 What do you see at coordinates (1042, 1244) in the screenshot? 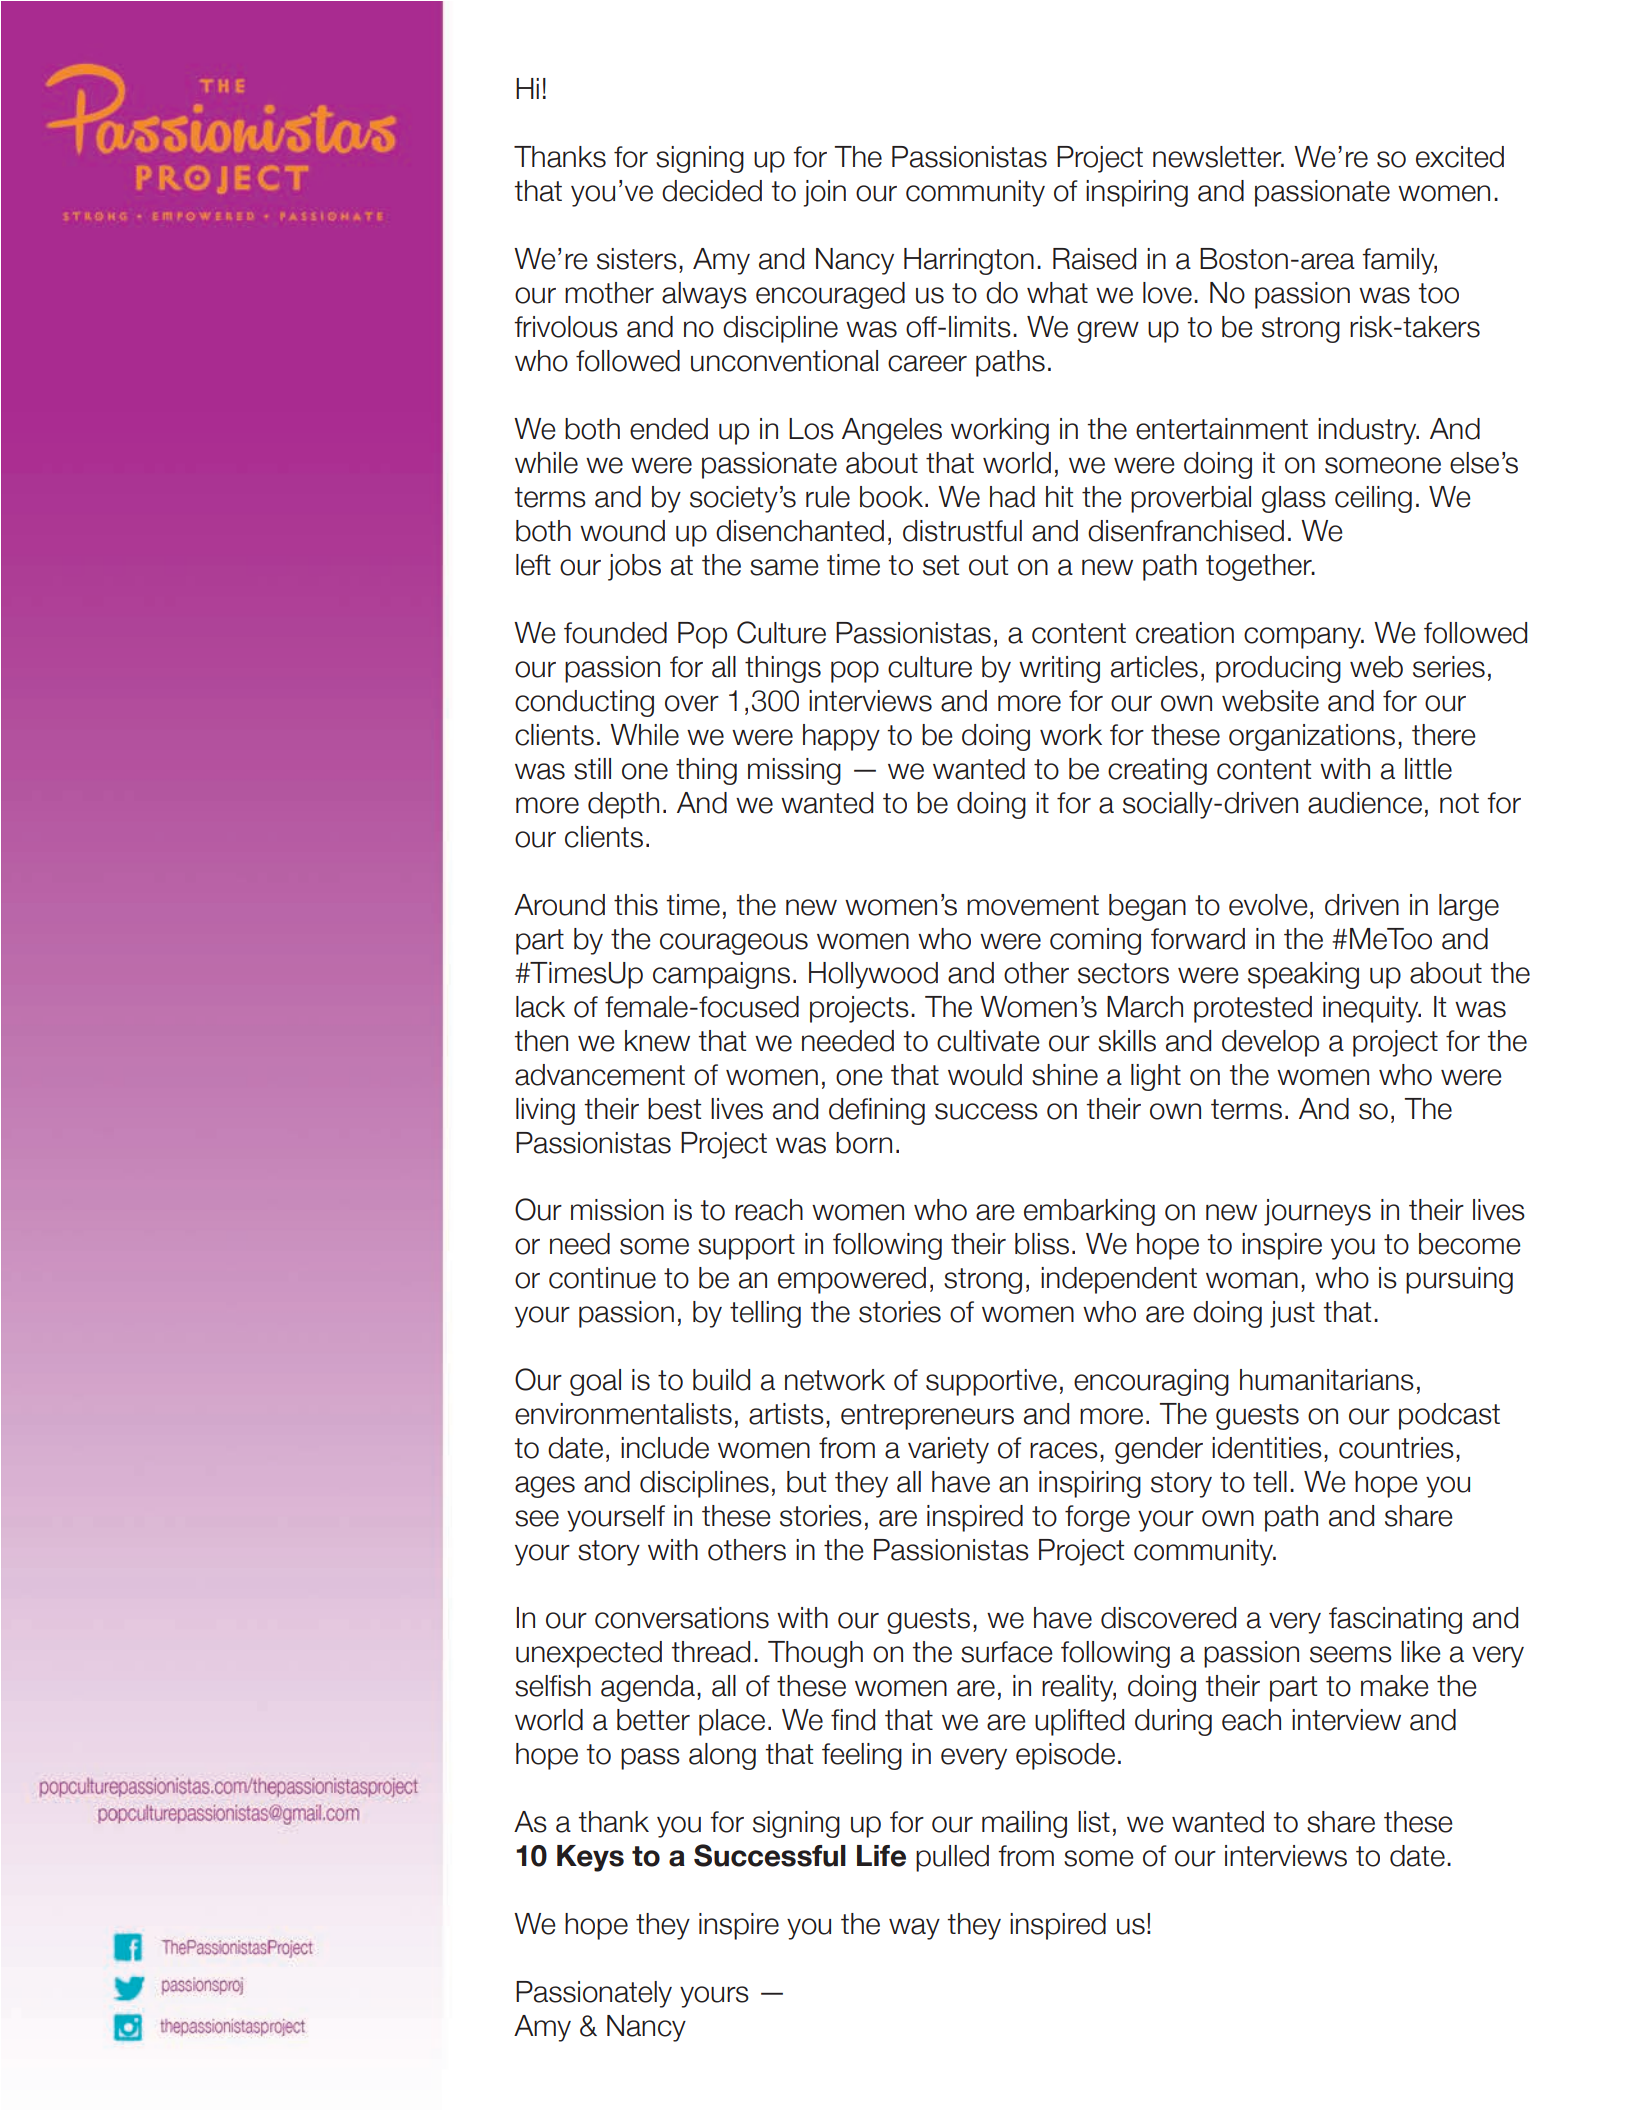
I see `bliss` at bounding box center [1042, 1244].
